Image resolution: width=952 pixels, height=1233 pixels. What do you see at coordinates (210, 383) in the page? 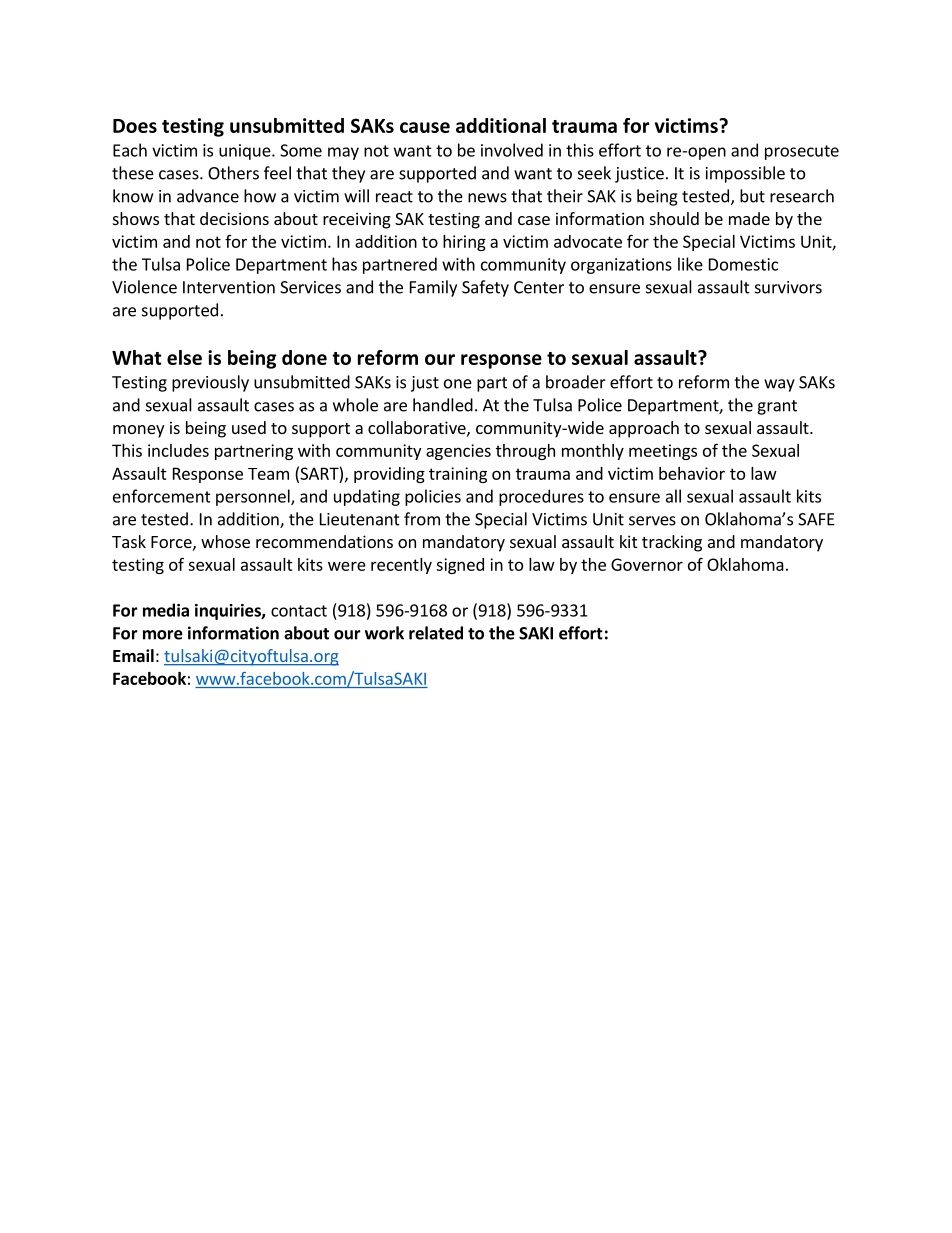
I see `previously` at bounding box center [210, 383].
